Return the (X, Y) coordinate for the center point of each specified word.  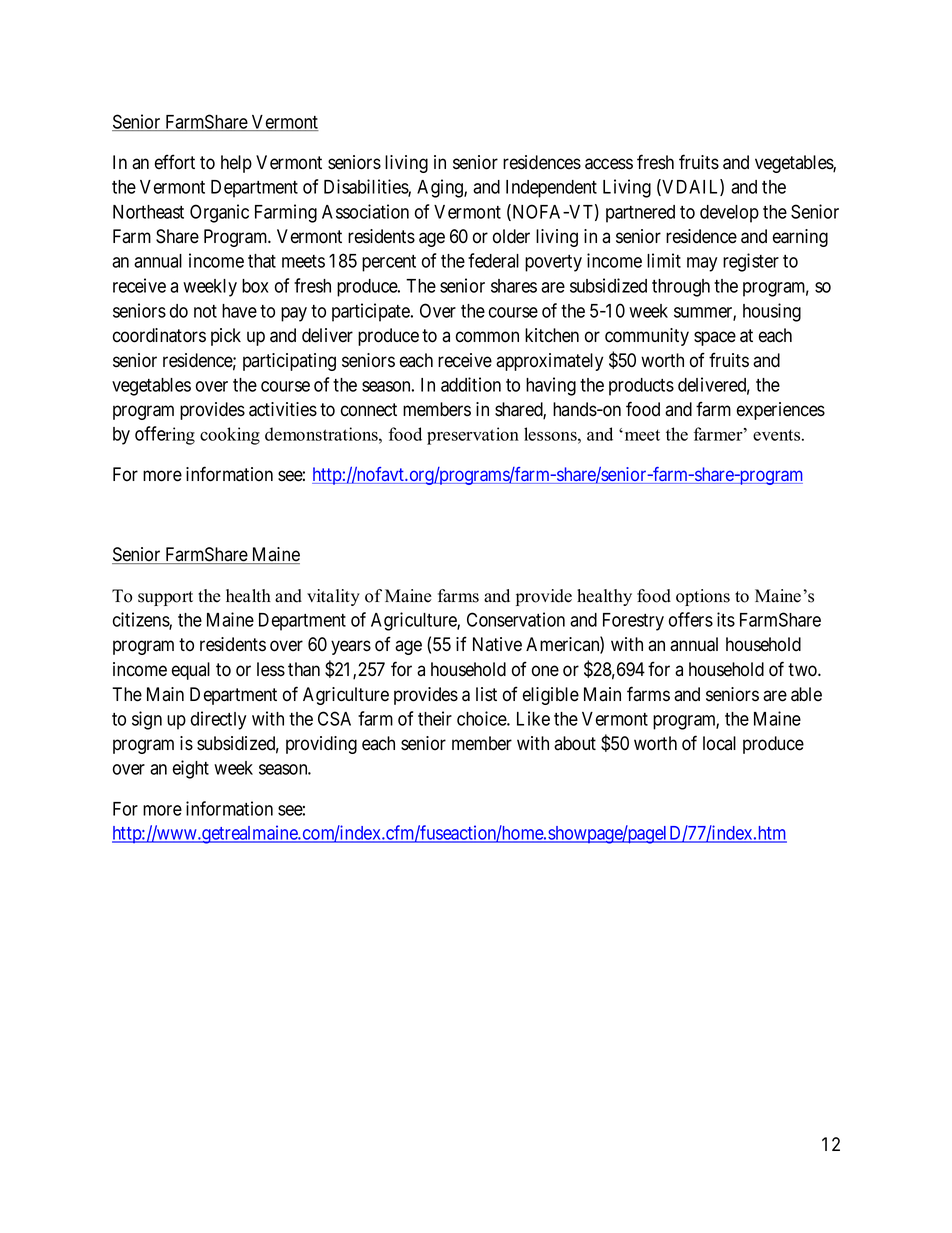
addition (471, 384)
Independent (551, 189)
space (715, 338)
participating (289, 362)
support (165, 598)
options (703, 597)
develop (729, 214)
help (236, 164)
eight (191, 769)
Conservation (516, 619)
